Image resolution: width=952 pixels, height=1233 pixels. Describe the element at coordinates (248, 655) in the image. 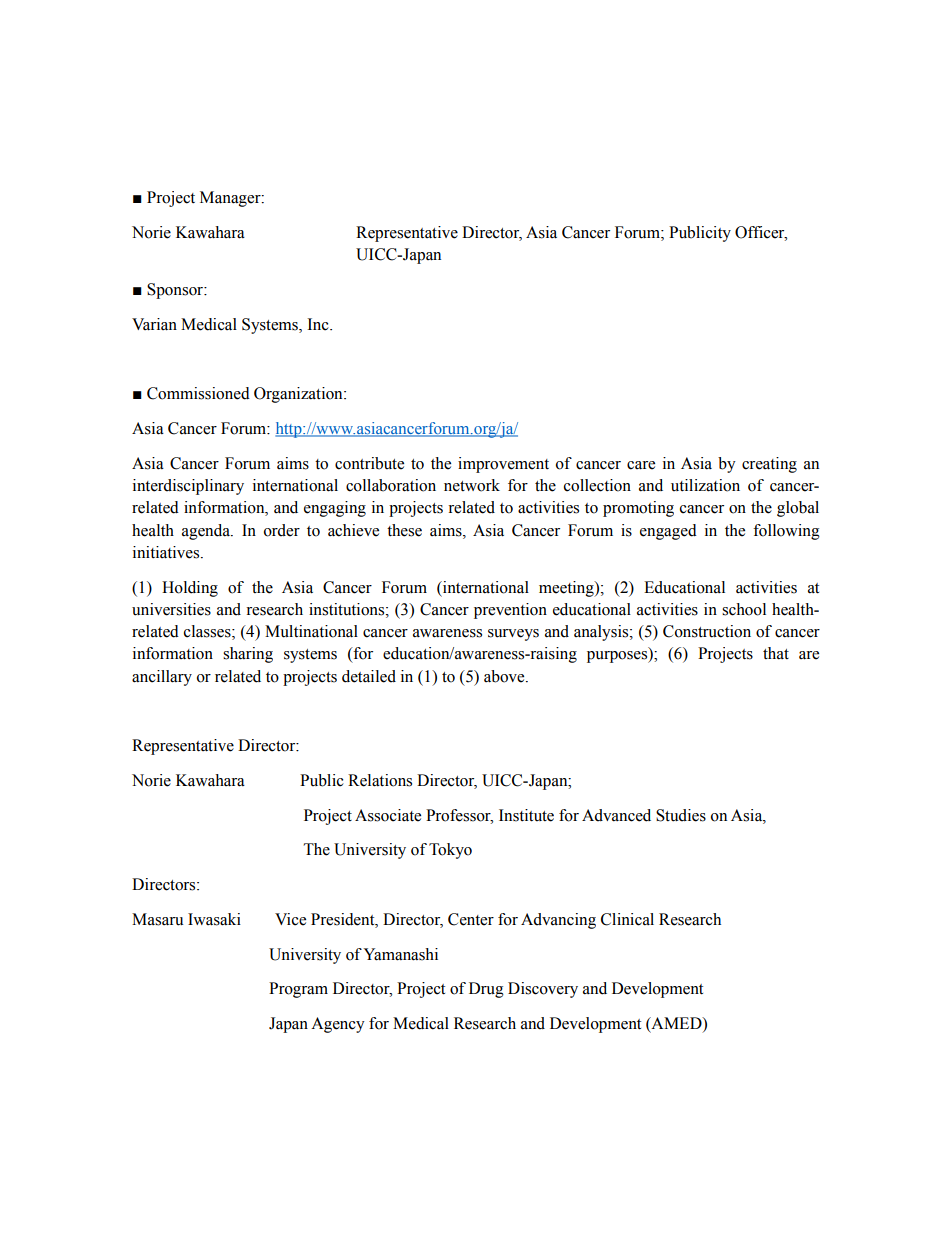

I see `sharing` at that location.
